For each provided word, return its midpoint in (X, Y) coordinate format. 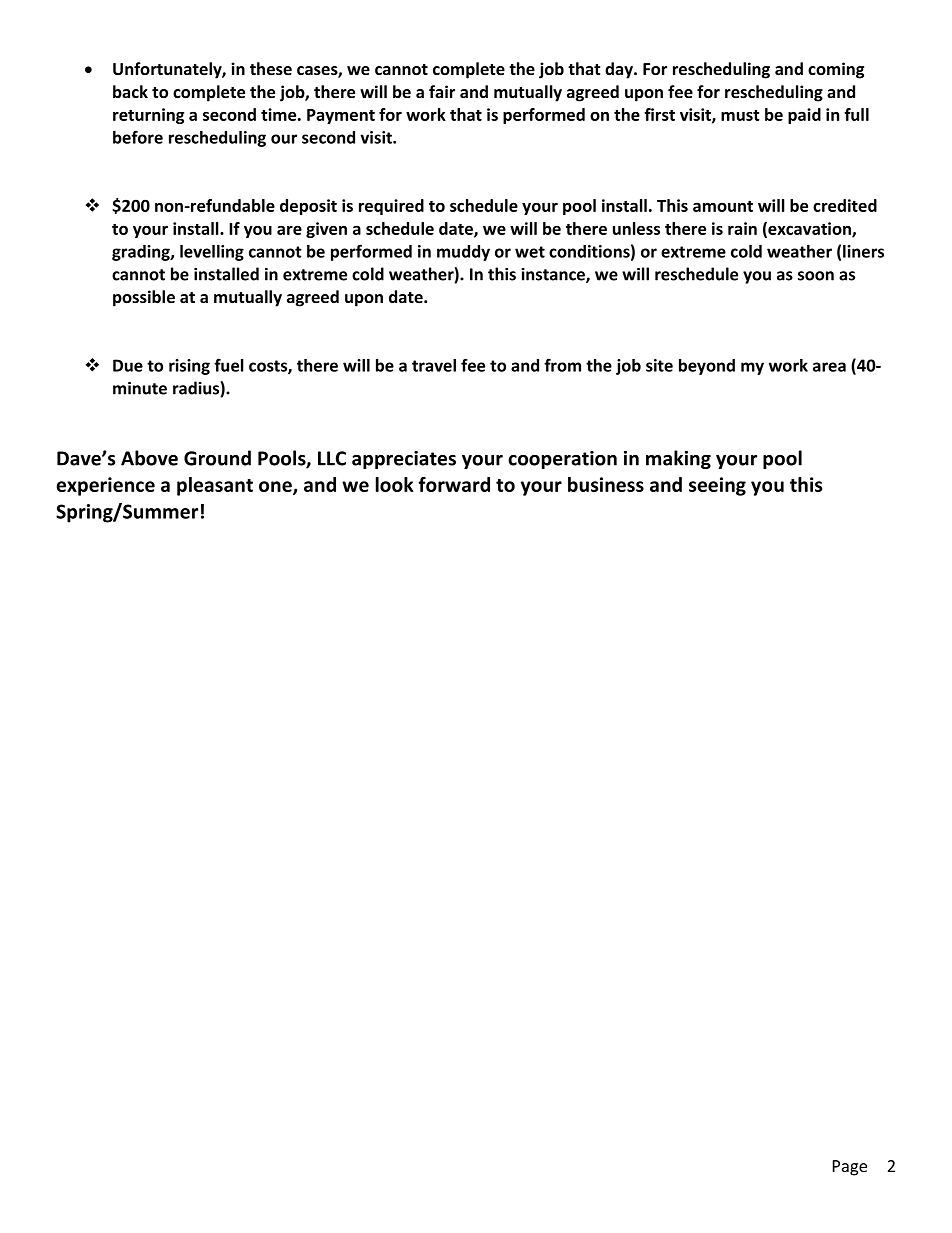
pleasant (215, 486)
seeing (717, 486)
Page (850, 1168)
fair (442, 91)
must (740, 115)
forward (454, 484)
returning (148, 116)
